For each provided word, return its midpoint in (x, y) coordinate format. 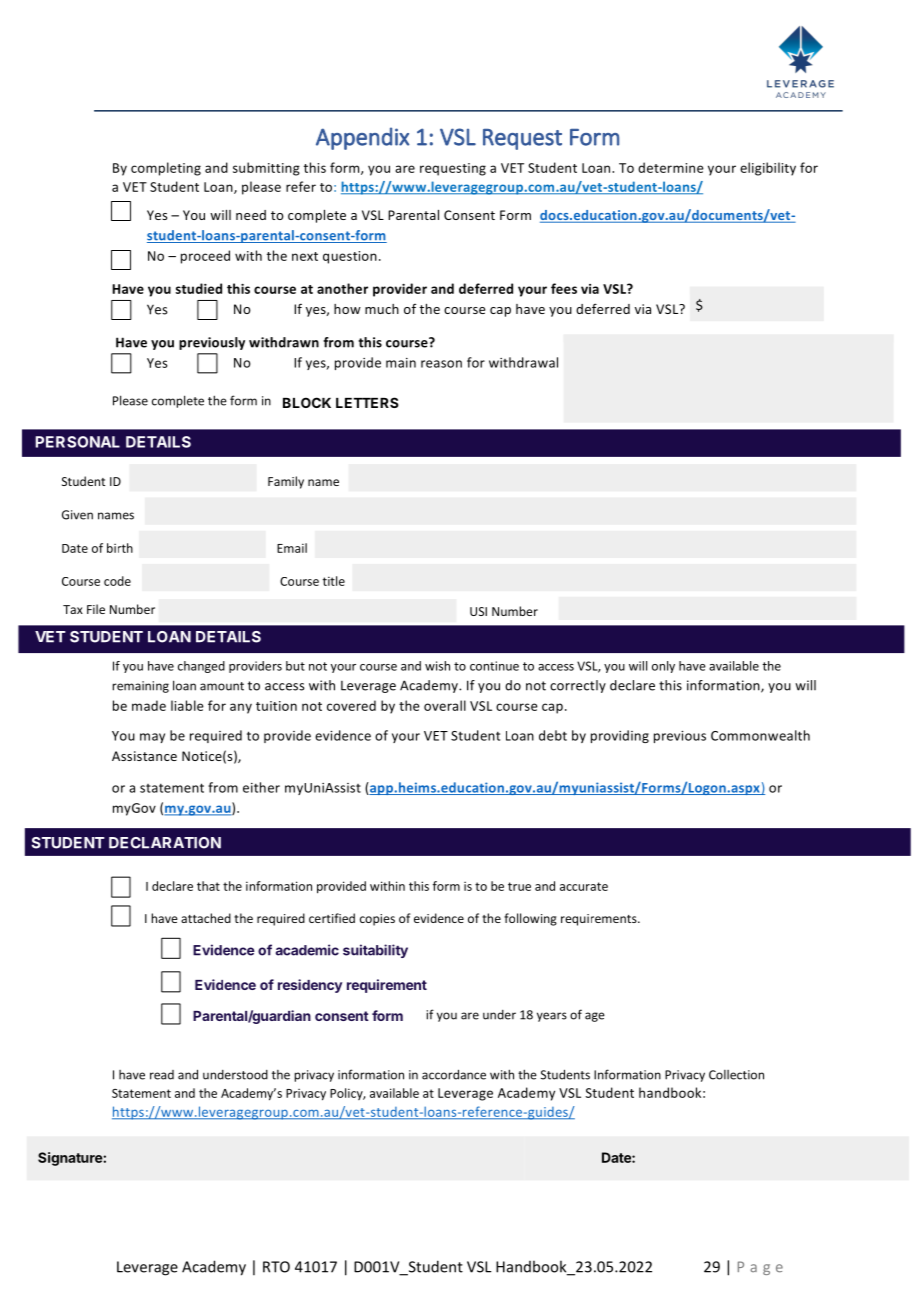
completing (166, 169)
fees (564, 288)
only (663, 667)
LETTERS (367, 402)
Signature (71, 1159)
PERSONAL (77, 442)
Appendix (363, 138)
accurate (584, 886)
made (149, 705)
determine (671, 167)
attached (206, 918)
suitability (375, 951)
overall (445, 705)
